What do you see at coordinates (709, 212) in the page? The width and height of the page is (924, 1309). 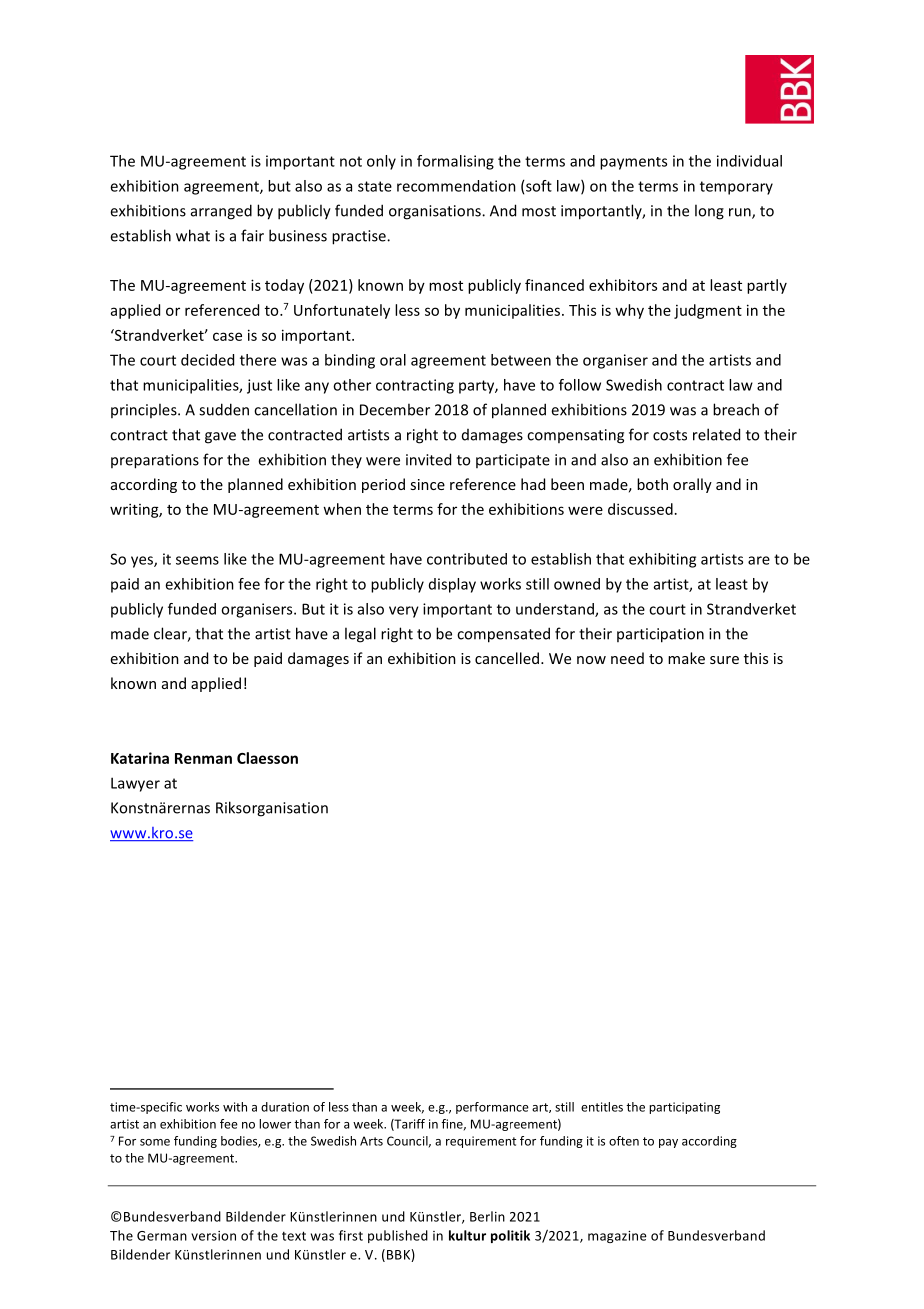 I see `long` at bounding box center [709, 212].
